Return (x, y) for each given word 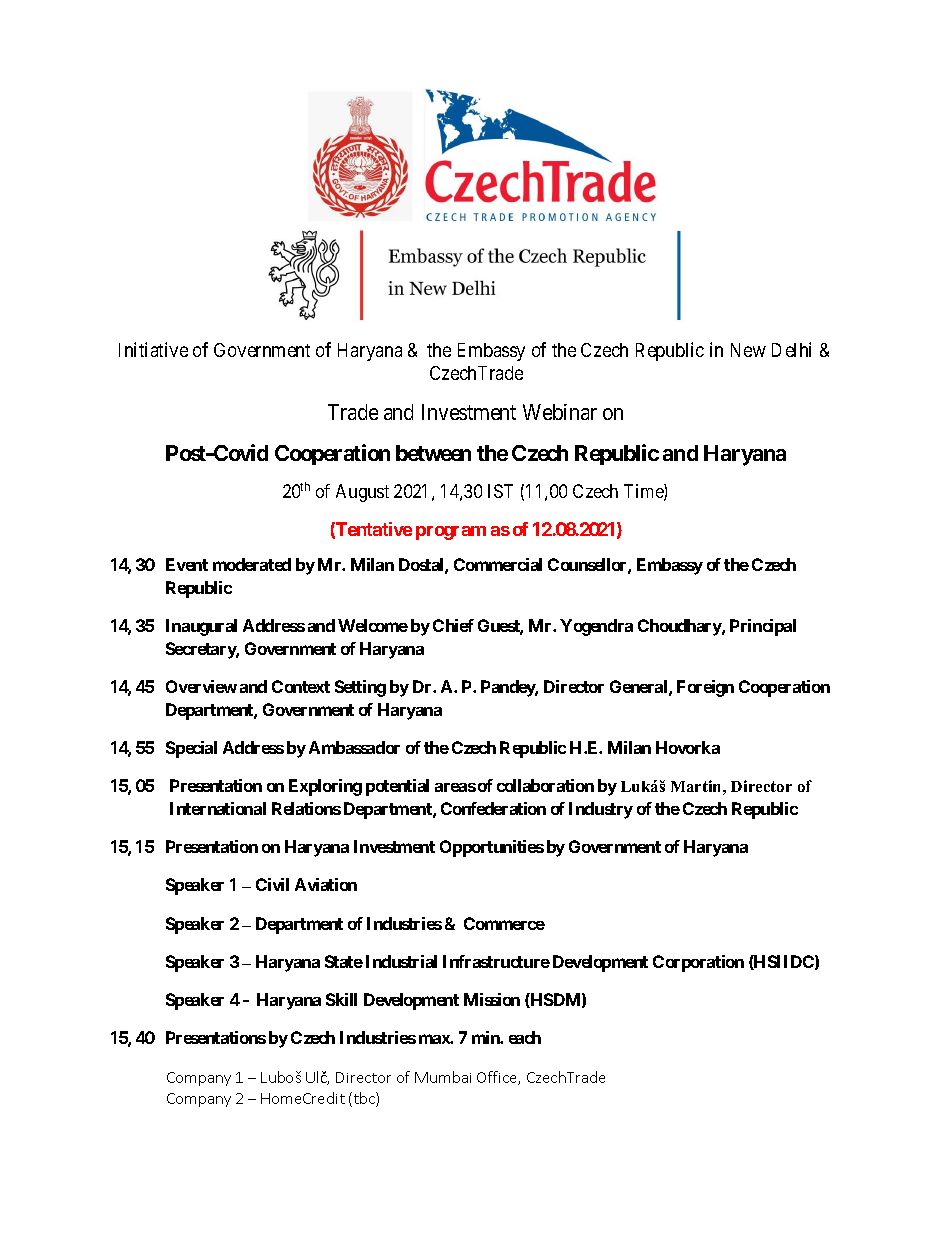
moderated (252, 564)
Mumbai (443, 1077)
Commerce (504, 923)
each (525, 1037)
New (748, 350)
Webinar (560, 412)
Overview (201, 686)
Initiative (153, 349)
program (451, 533)
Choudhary (680, 627)
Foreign (705, 688)
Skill (341, 999)
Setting (360, 688)
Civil (272, 884)
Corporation (698, 963)
